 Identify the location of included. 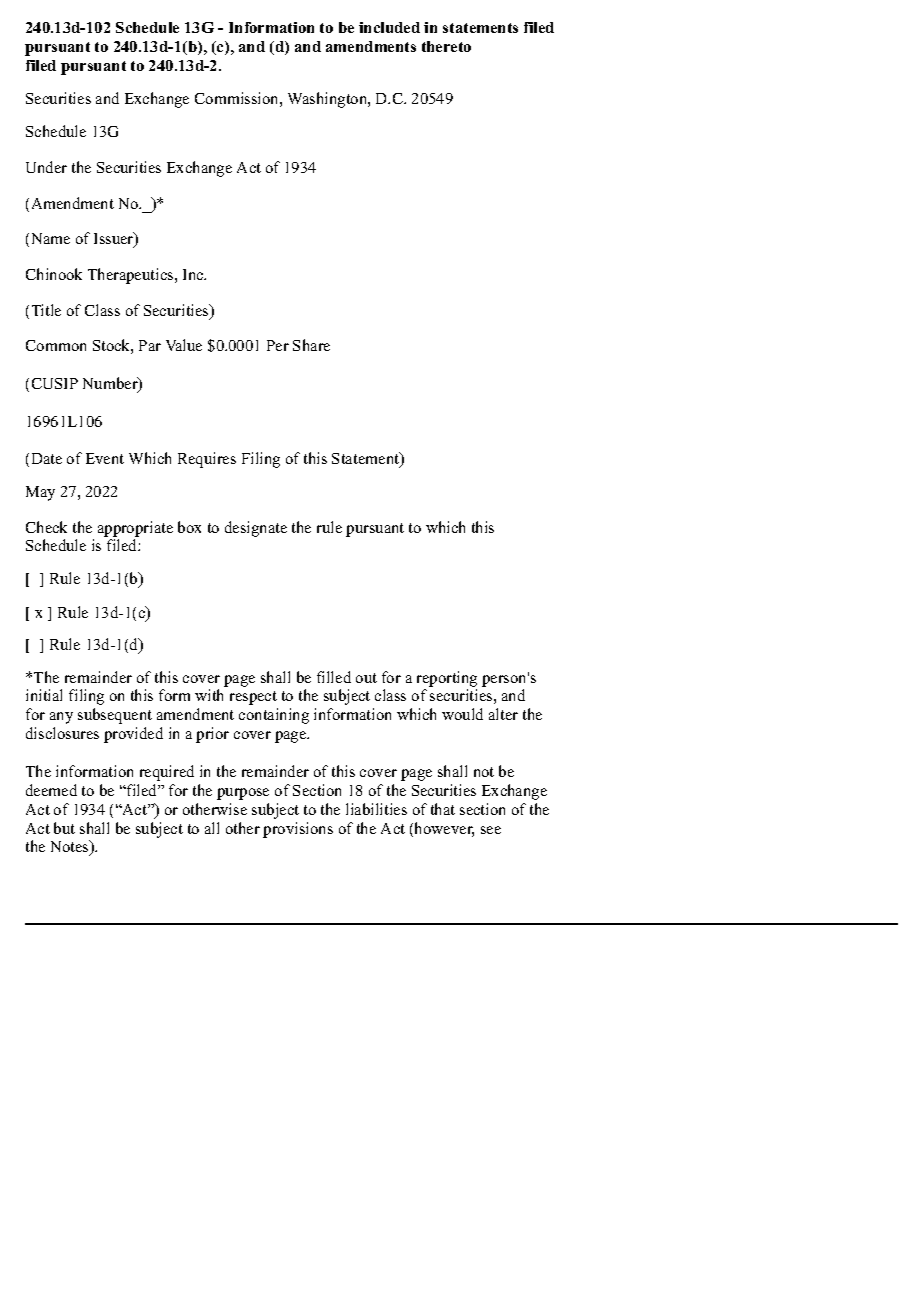
(389, 27).
